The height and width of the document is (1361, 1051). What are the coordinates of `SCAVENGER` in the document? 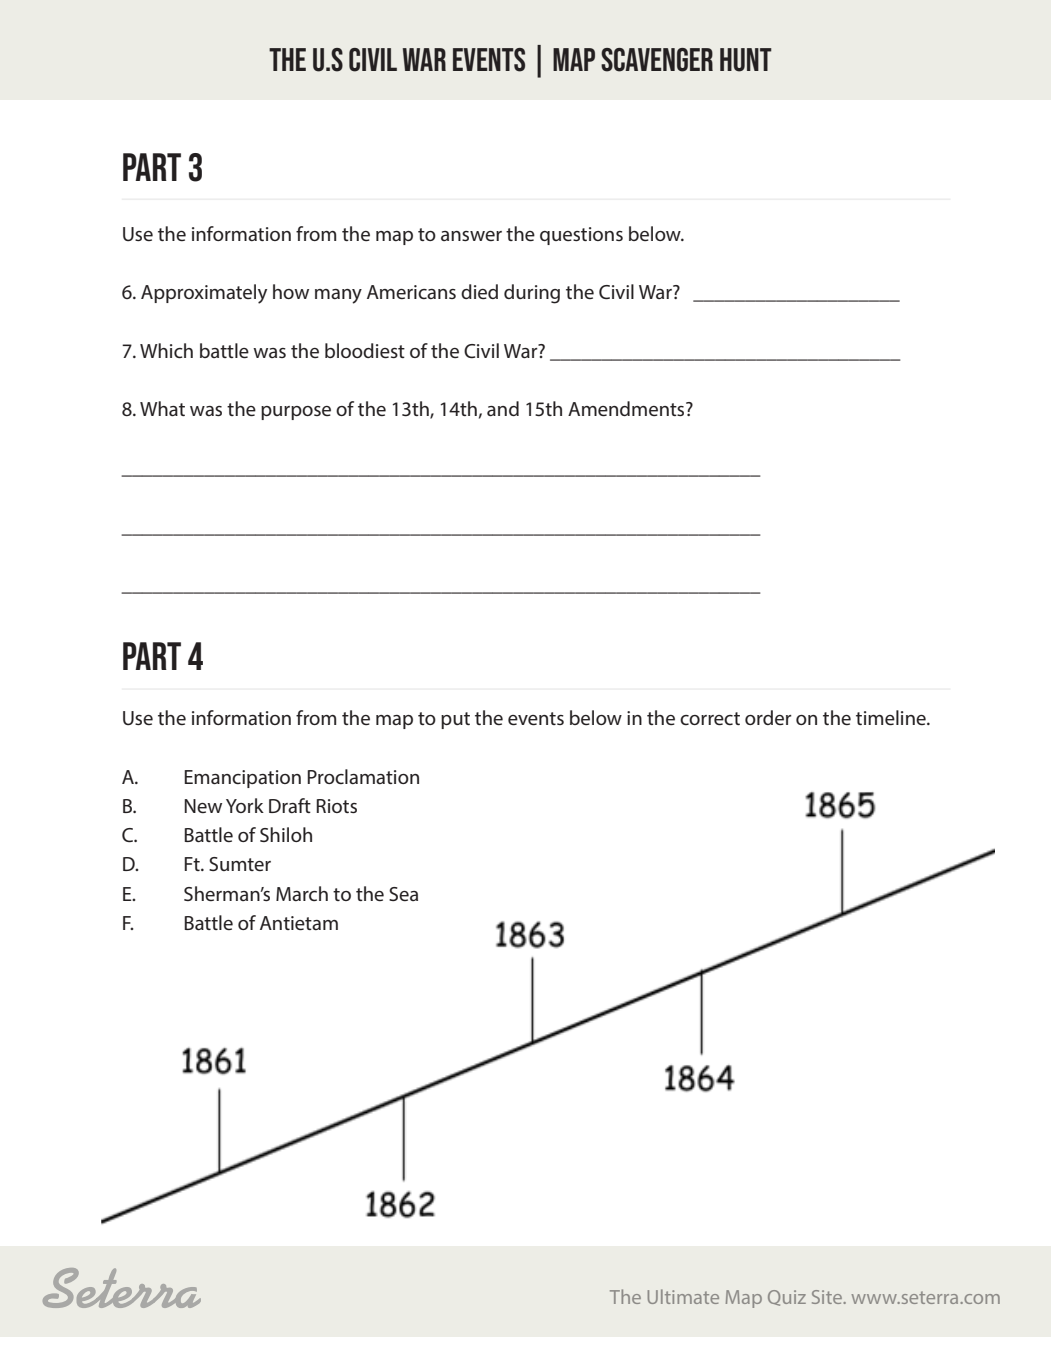 It's located at (657, 60).
